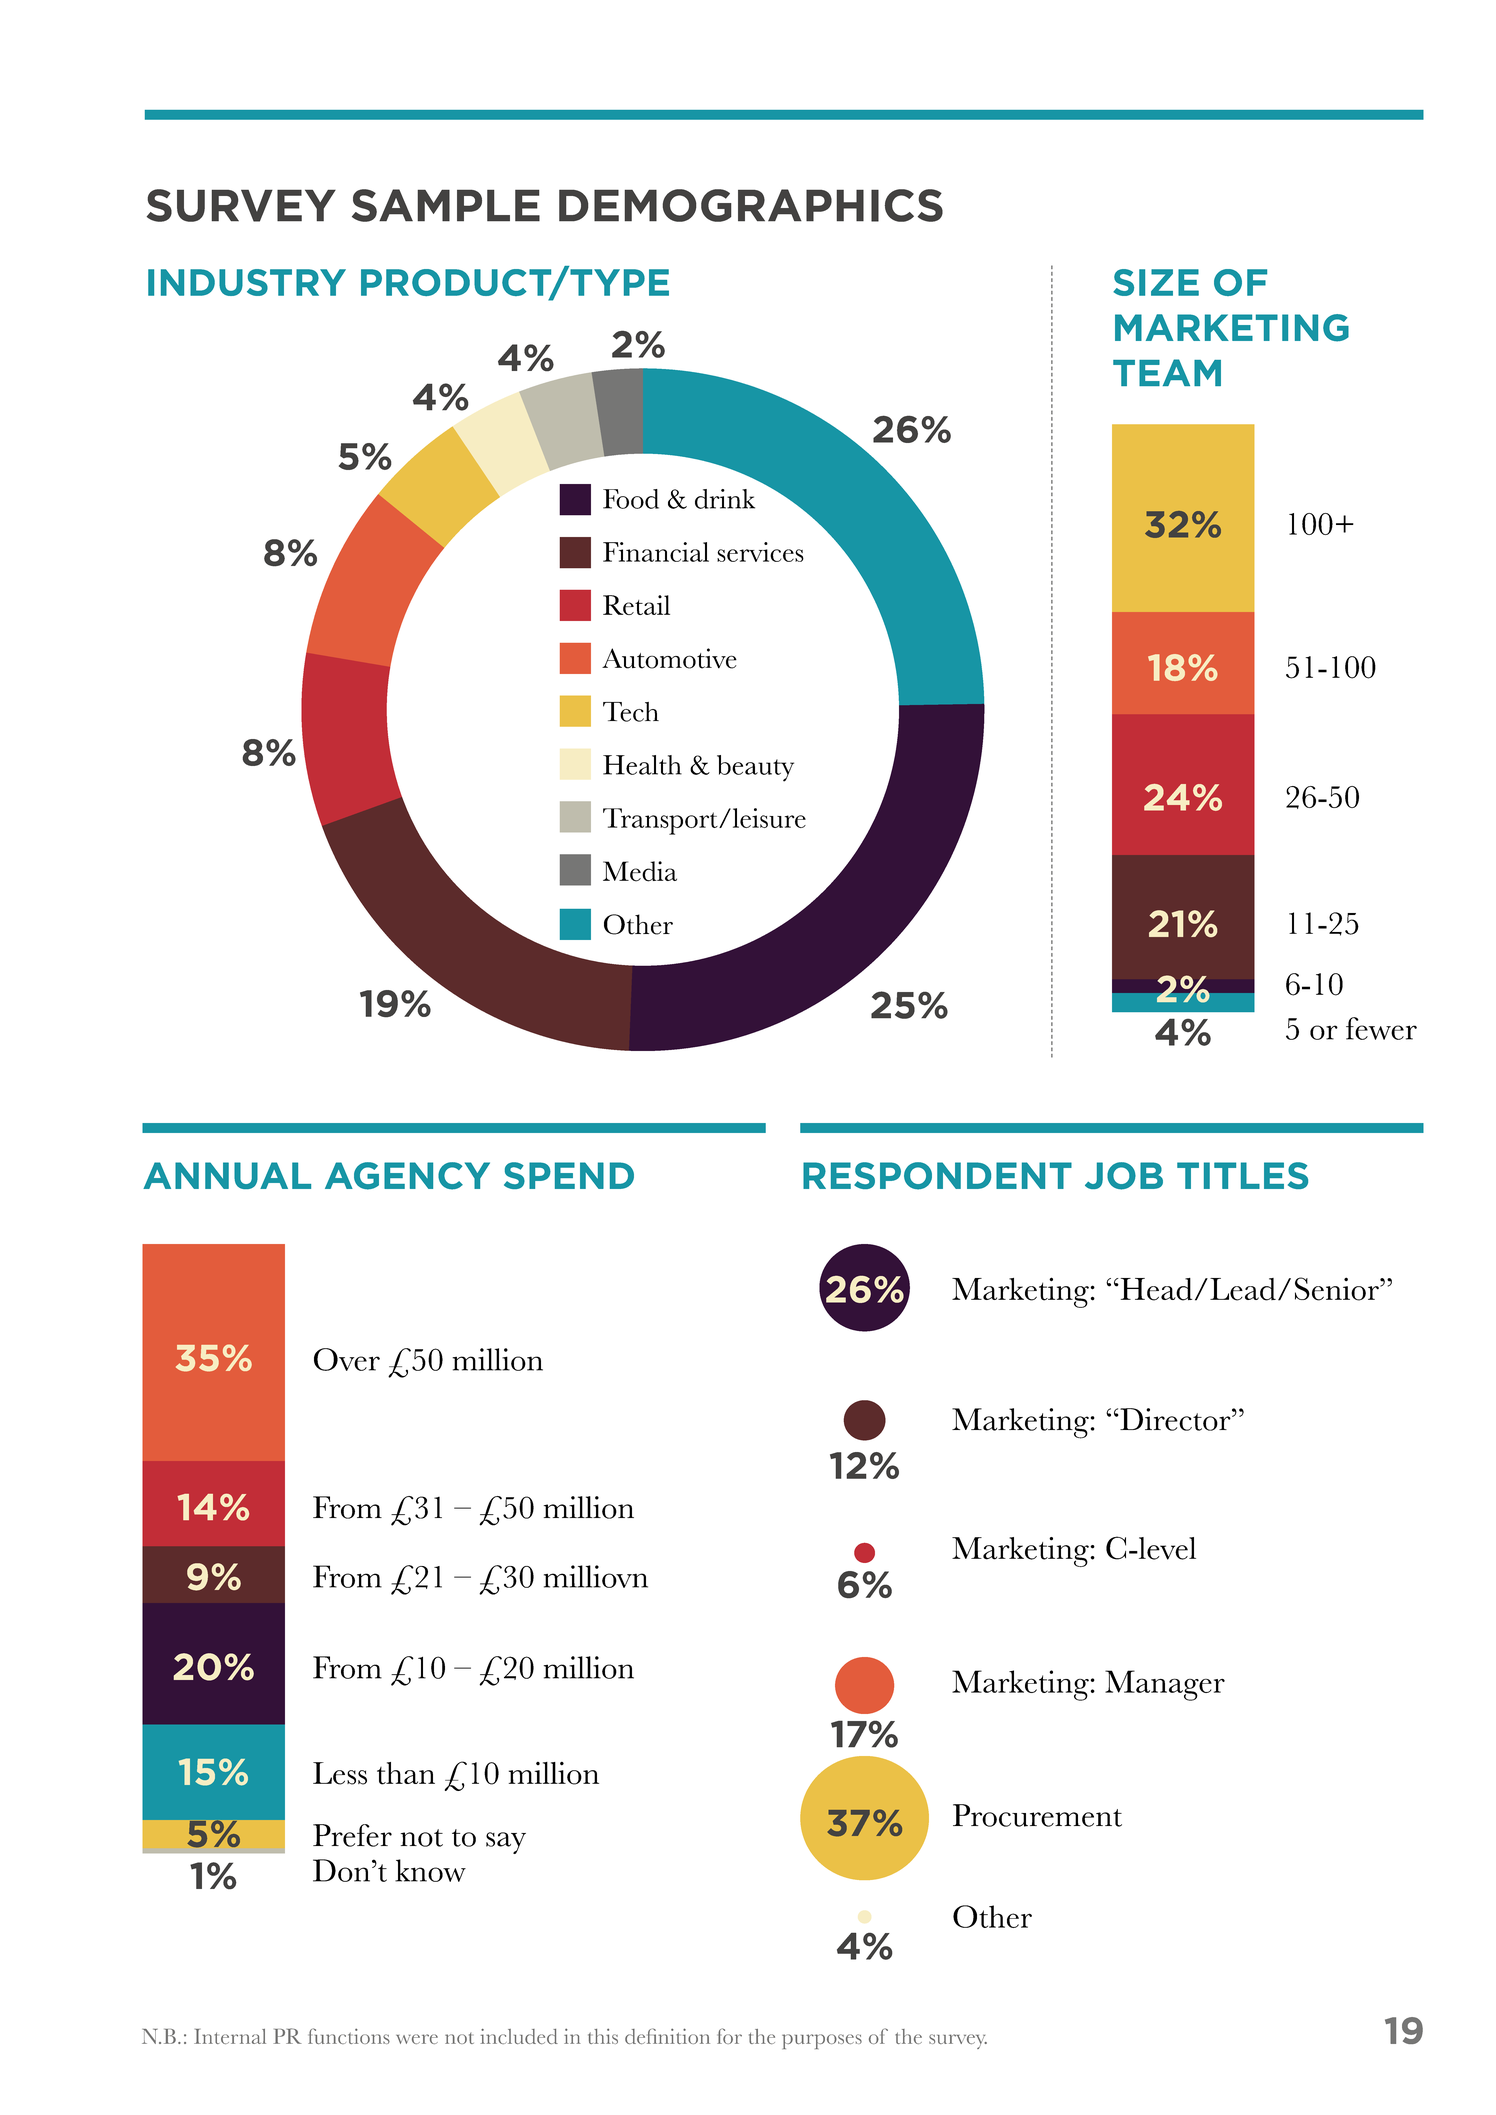  I want to click on TITLES, so click(1242, 1175).
